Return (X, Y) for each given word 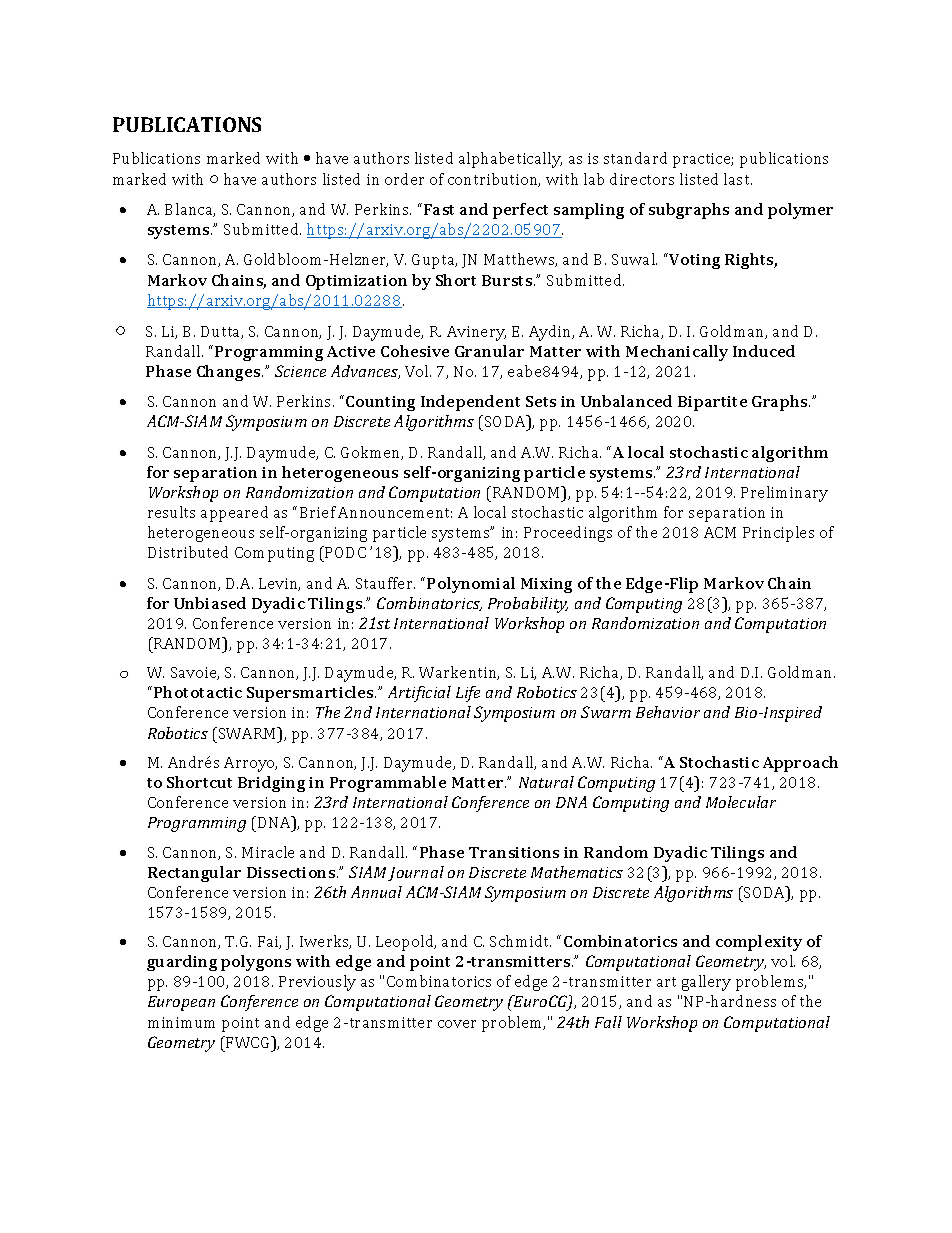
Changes (230, 373)
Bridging (271, 784)
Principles (778, 534)
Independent (470, 403)
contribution (494, 180)
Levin (279, 584)
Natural (546, 782)
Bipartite (712, 403)
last (738, 179)
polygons (256, 963)
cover (457, 1024)
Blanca (190, 210)
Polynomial (471, 585)
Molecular (741, 802)
